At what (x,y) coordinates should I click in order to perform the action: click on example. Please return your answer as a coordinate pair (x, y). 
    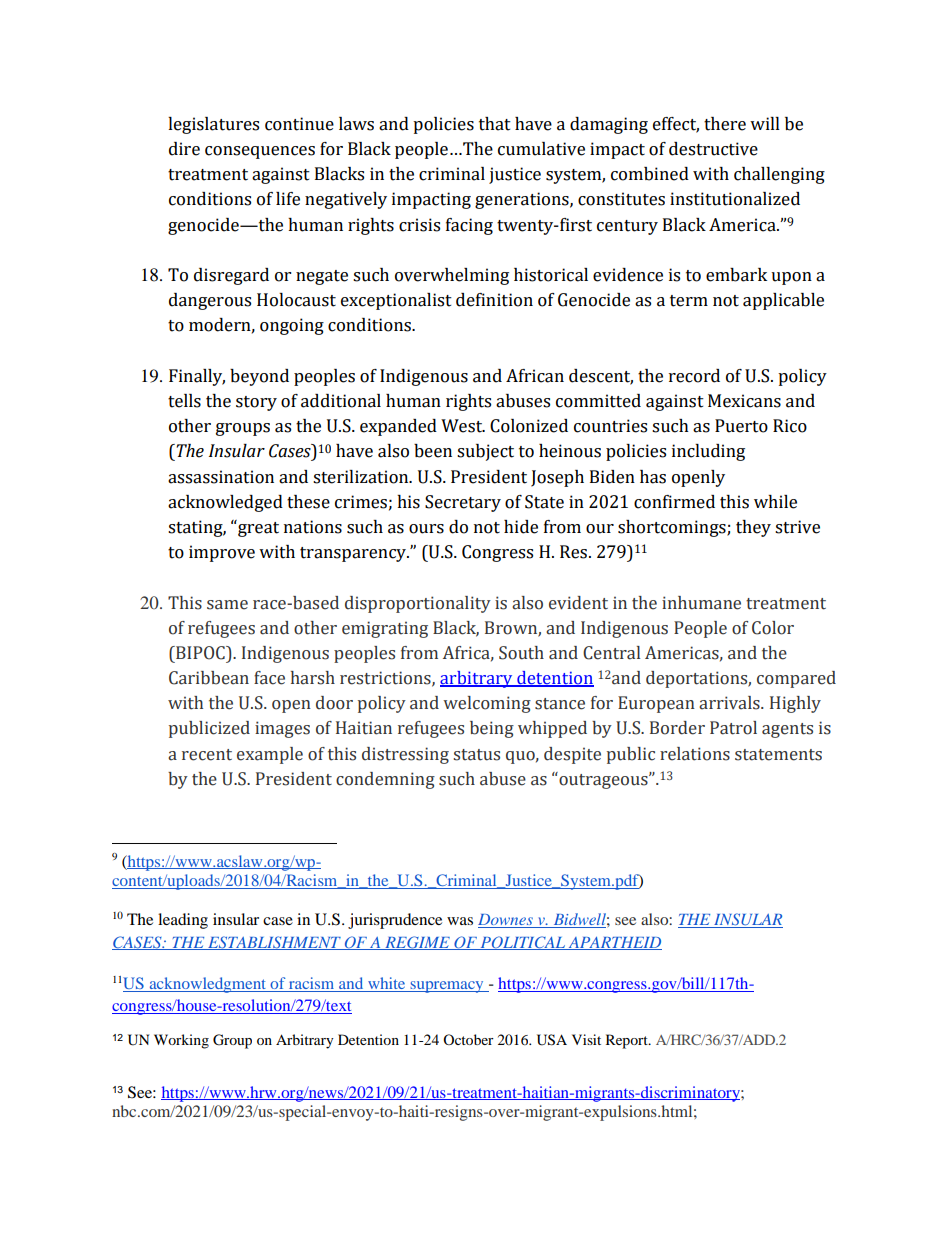
    Looking at the image, I should click on (270, 755).
